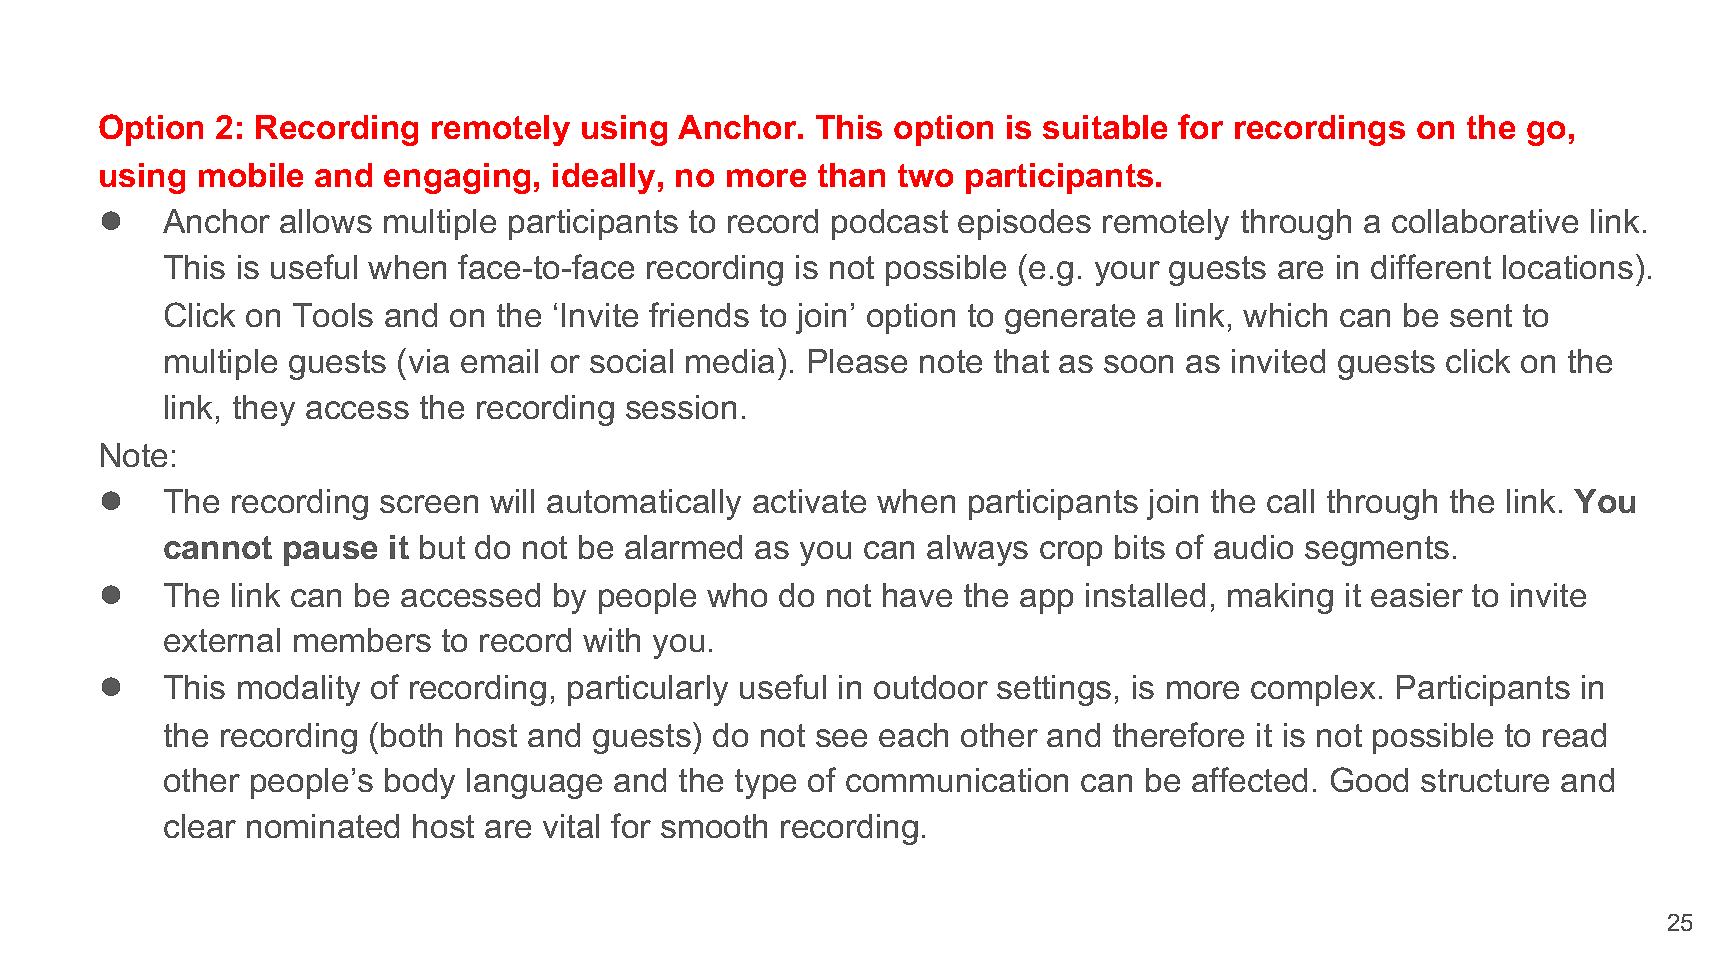  What do you see at coordinates (264, 410) in the screenshot?
I see `they` at bounding box center [264, 410].
